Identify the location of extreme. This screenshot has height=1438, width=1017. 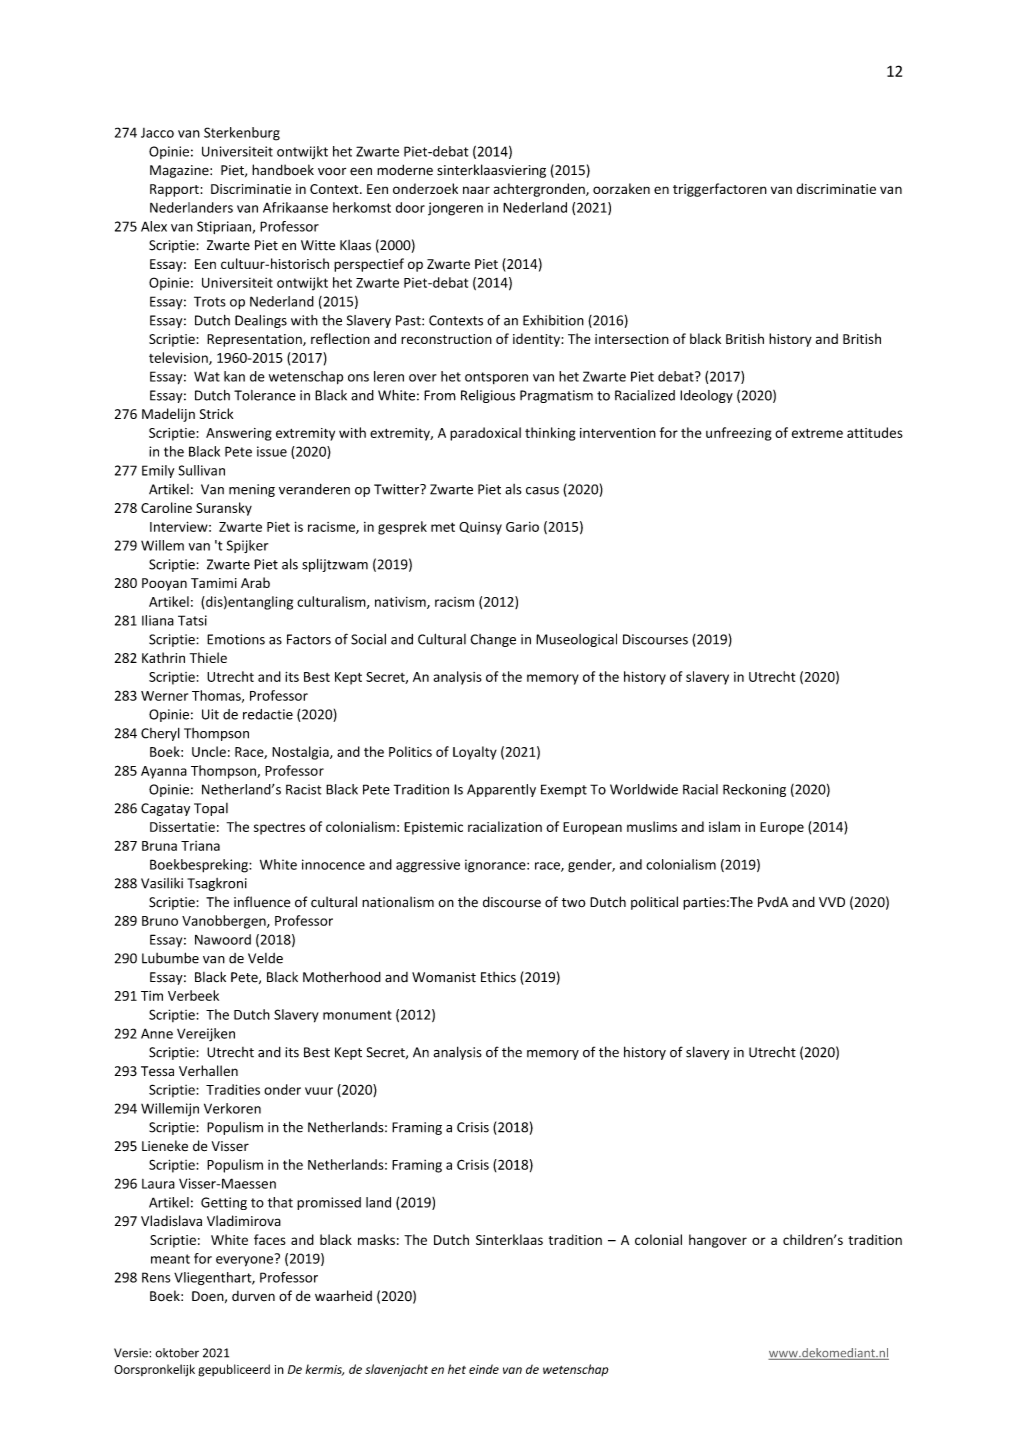
(817, 433).
